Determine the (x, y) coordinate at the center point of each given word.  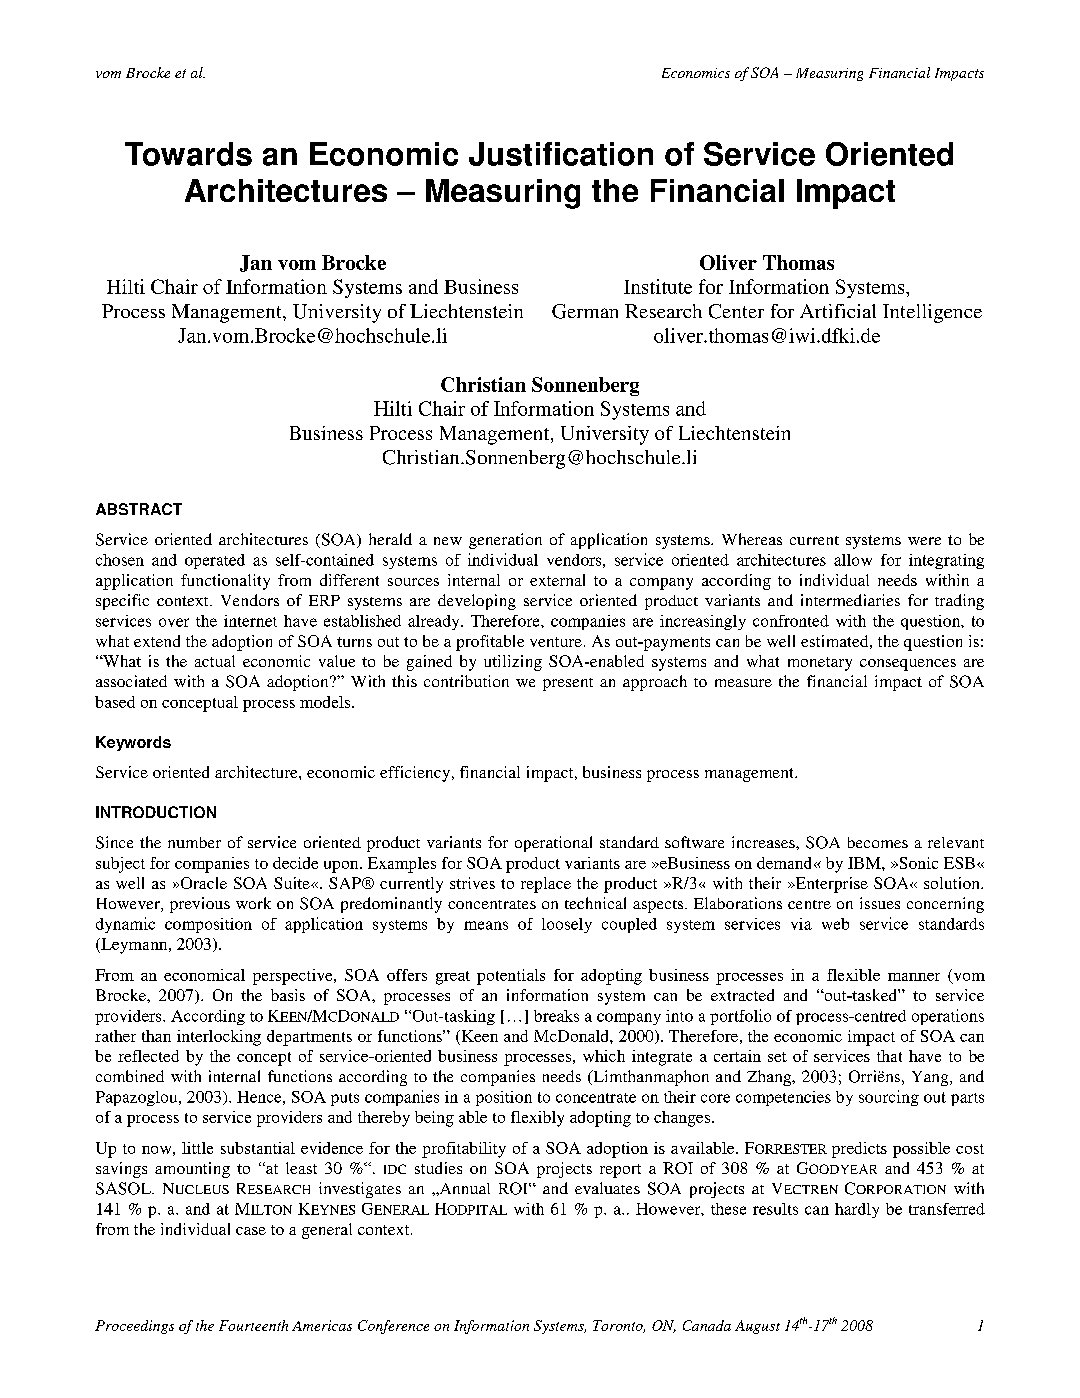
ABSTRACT (139, 509)
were (924, 541)
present (568, 684)
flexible (853, 975)
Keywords (133, 743)
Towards (188, 154)
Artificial (838, 311)
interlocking (219, 1038)
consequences (908, 665)
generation (505, 541)
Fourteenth (253, 1325)
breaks (556, 1016)
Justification (561, 154)
